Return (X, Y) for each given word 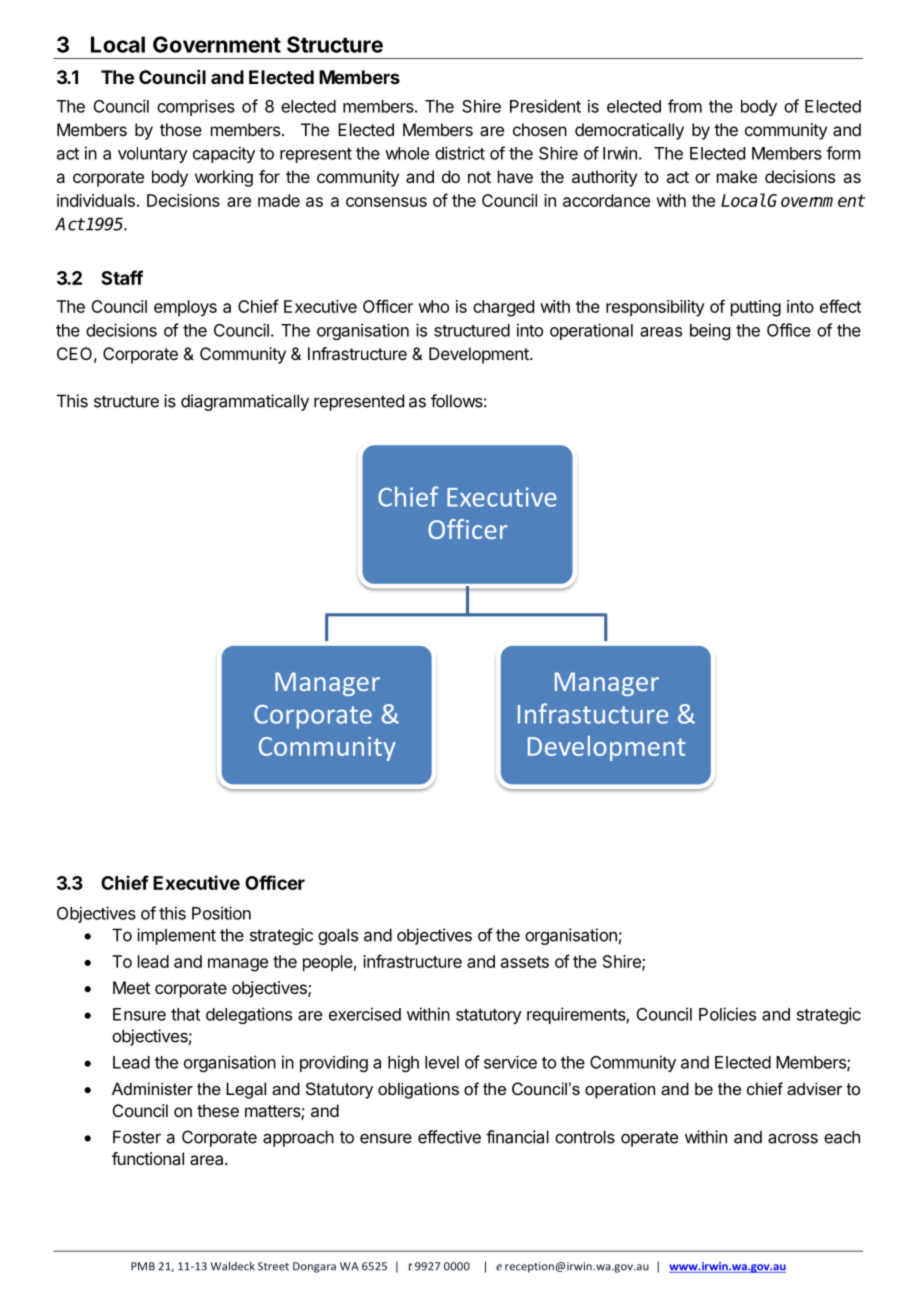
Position (221, 913)
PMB (143, 1266)
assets (525, 962)
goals (338, 936)
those (181, 129)
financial (517, 1137)
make (737, 176)
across (793, 1138)
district (460, 153)
